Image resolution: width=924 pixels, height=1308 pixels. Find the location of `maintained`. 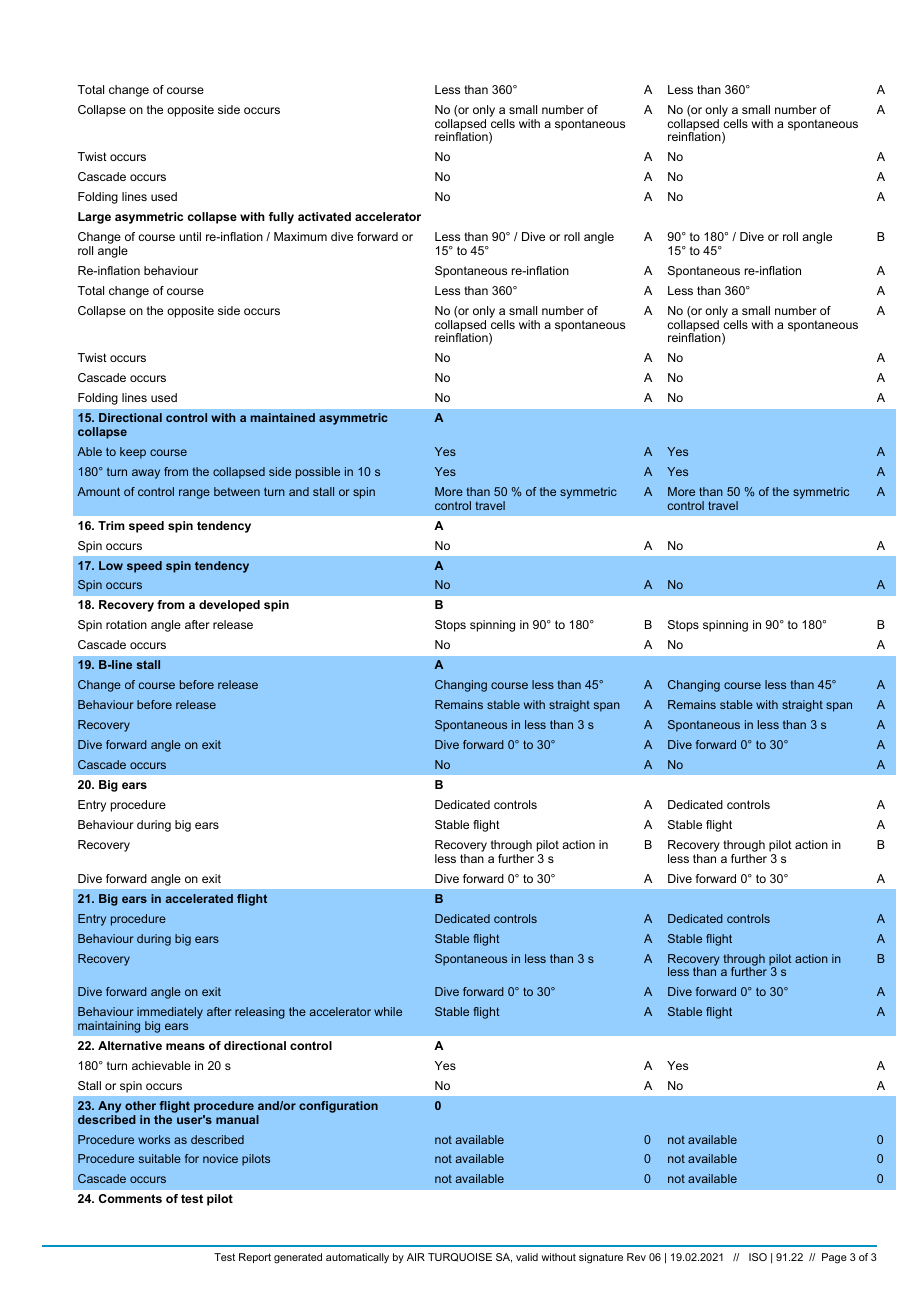

maintained is located at coordinates (283, 417).
